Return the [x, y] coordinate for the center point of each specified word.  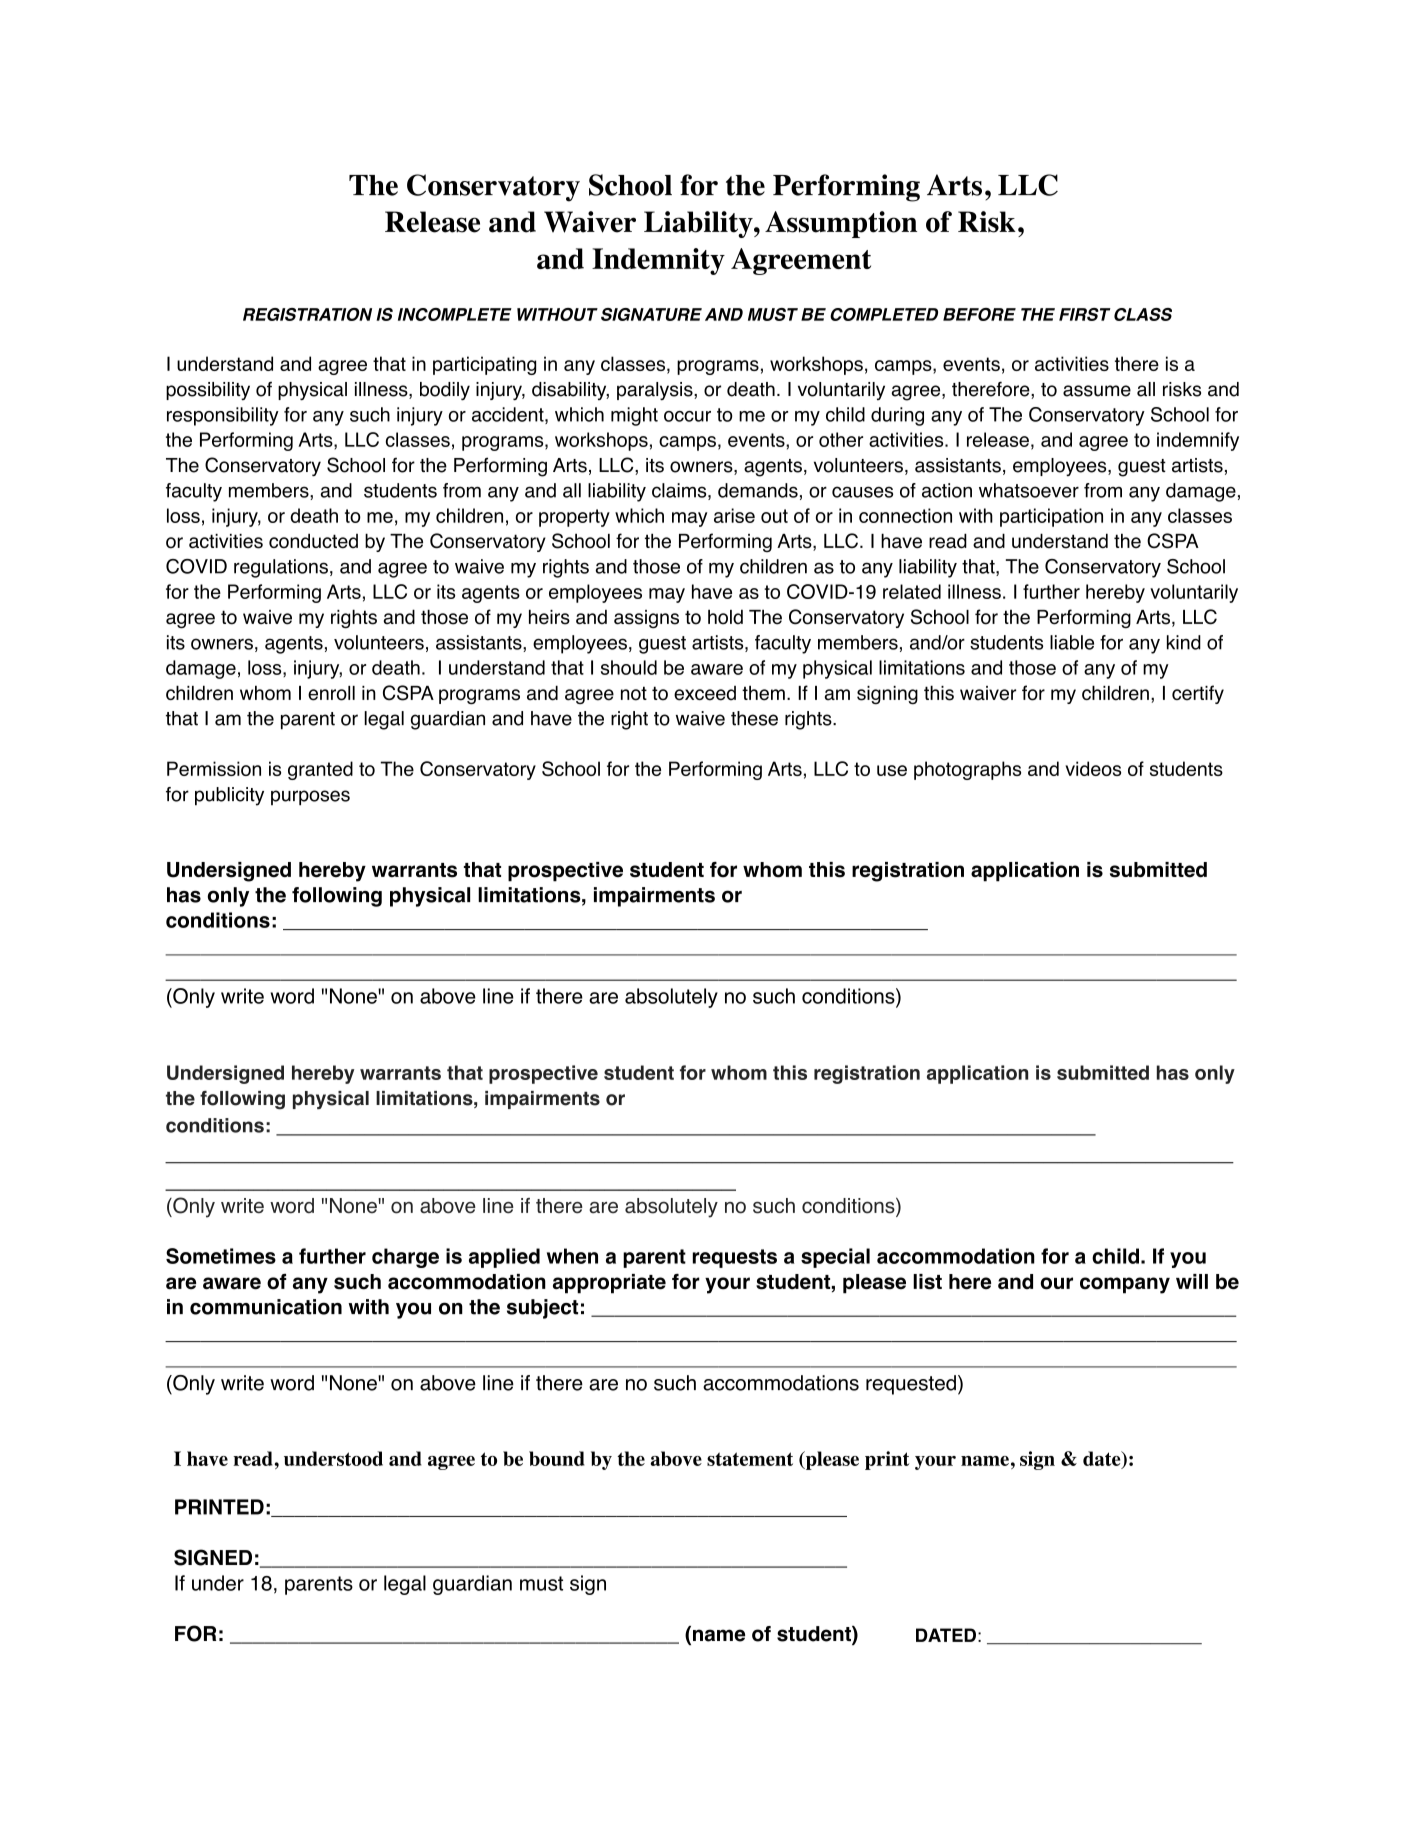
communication [266, 1307]
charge [405, 1258]
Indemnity [658, 261]
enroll [331, 693]
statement [750, 1459]
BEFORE [979, 314]
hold [725, 617]
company [1125, 1285]
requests [735, 1258]
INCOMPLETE [455, 314]
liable [1072, 642]
